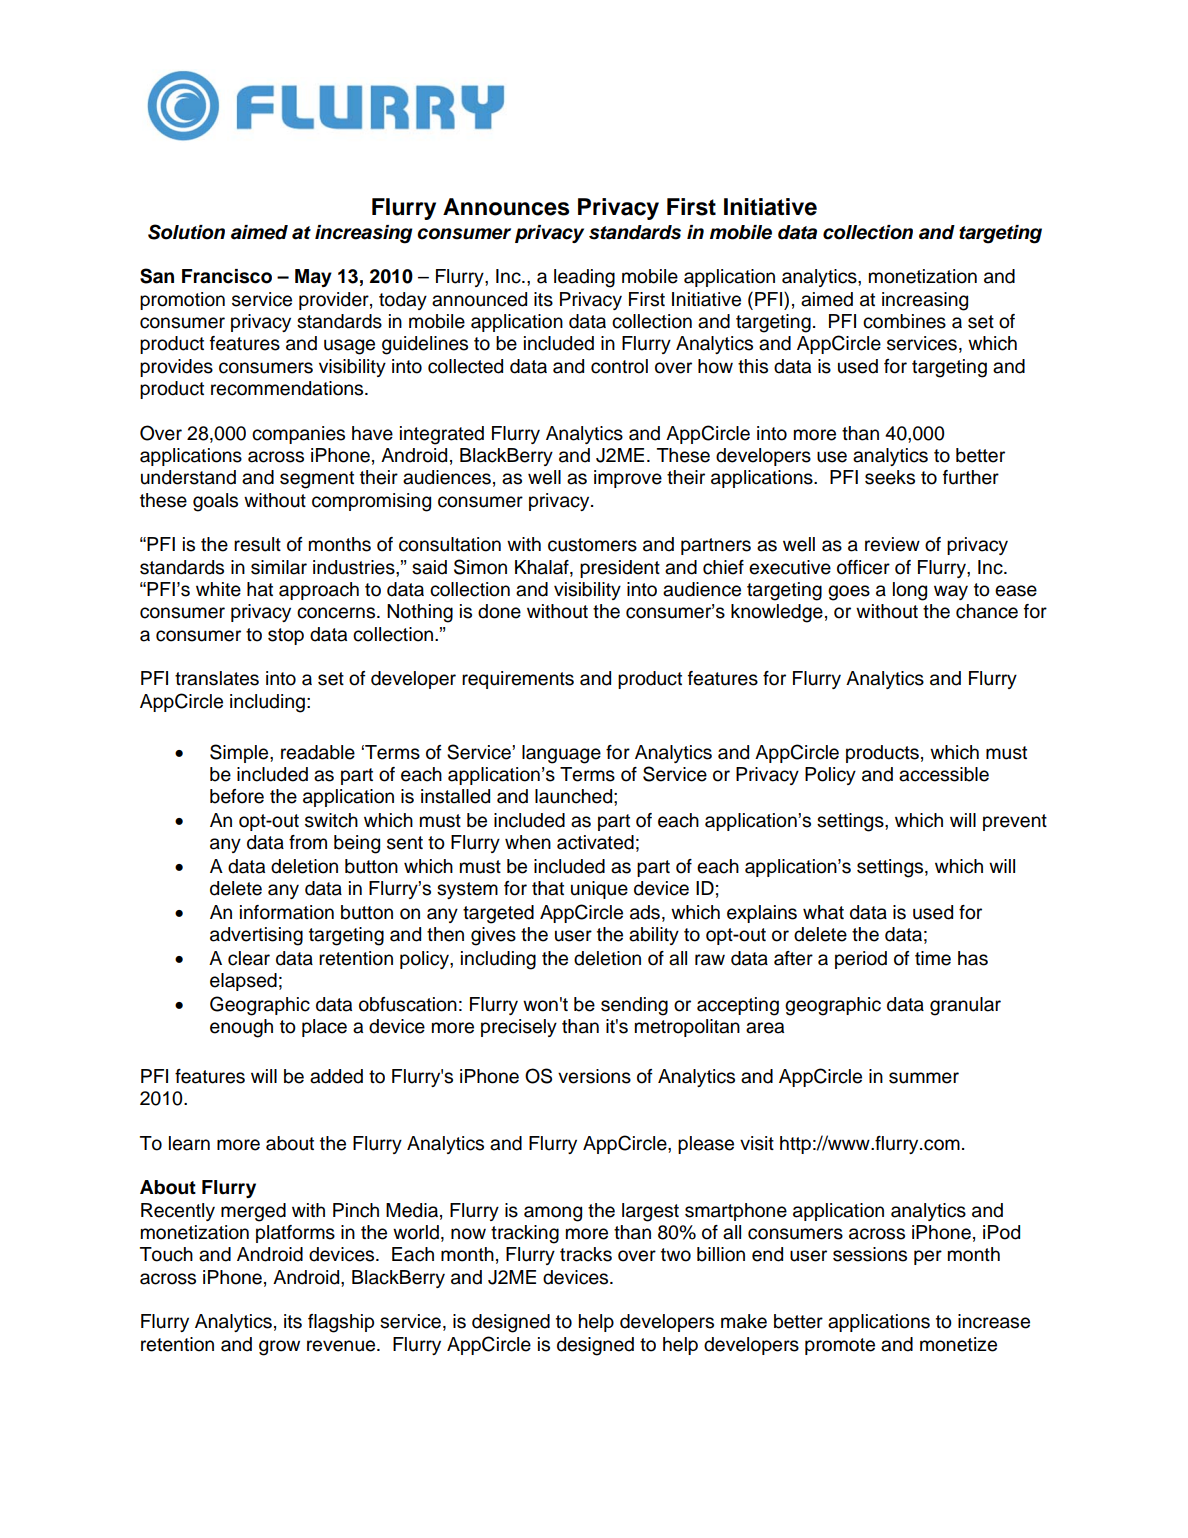 The height and width of the screenshot is (1538, 1188). What do you see at coordinates (910, 591) in the screenshot?
I see `long` at bounding box center [910, 591].
